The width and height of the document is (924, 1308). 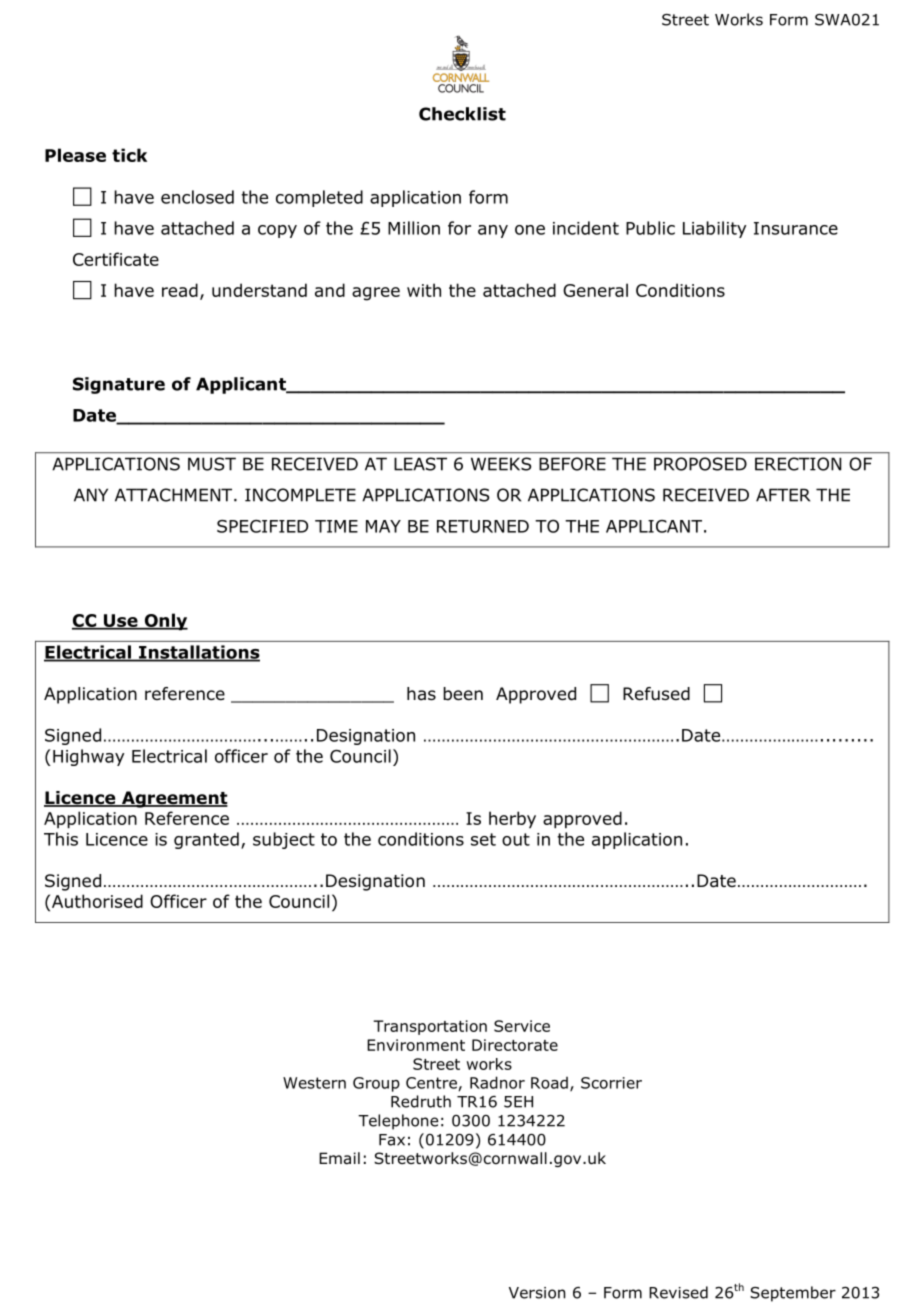 What do you see at coordinates (339, 1158) in the document?
I see `Email` at bounding box center [339, 1158].
